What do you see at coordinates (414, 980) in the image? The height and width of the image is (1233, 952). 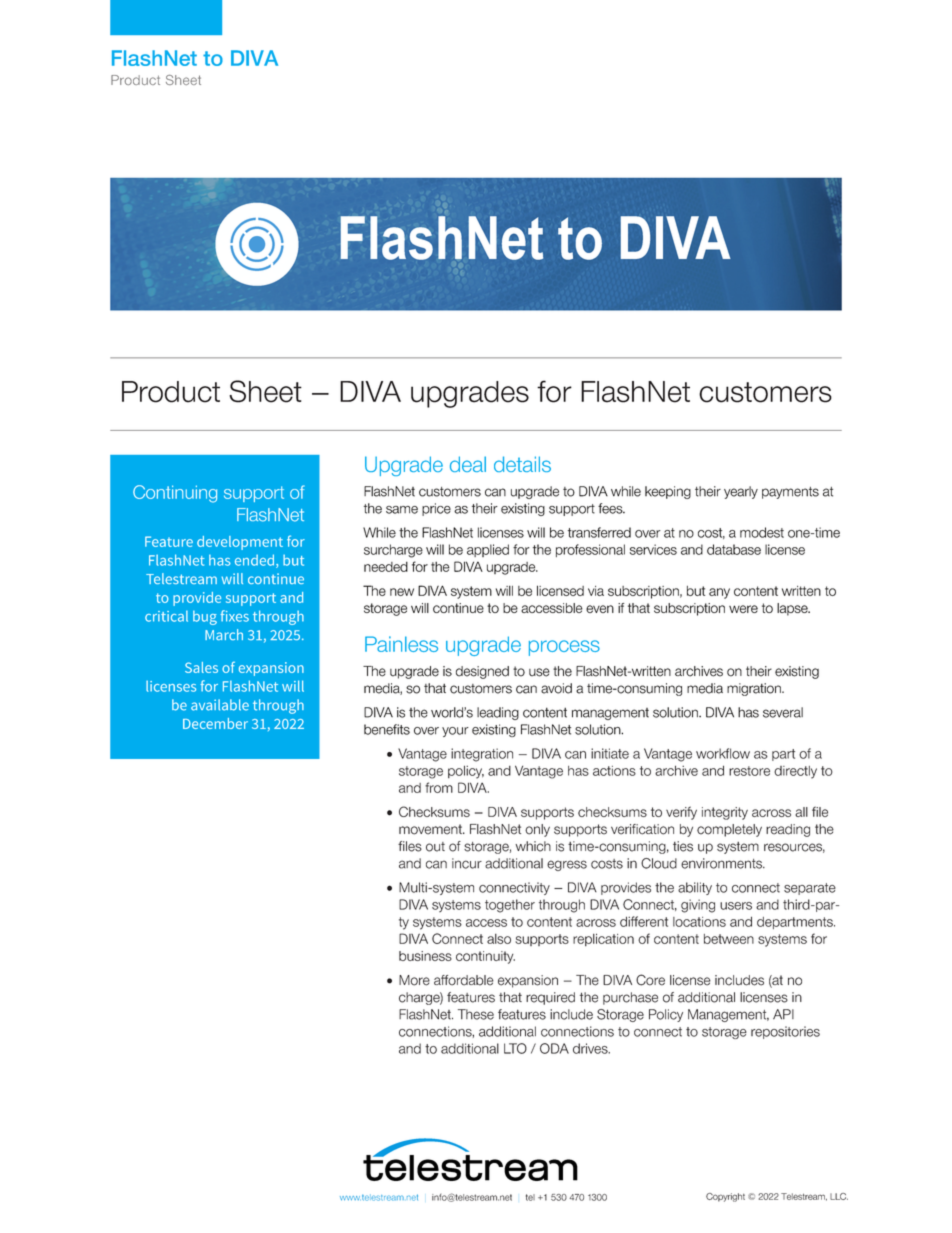 I see `More` at bounding box center [414, 980].
